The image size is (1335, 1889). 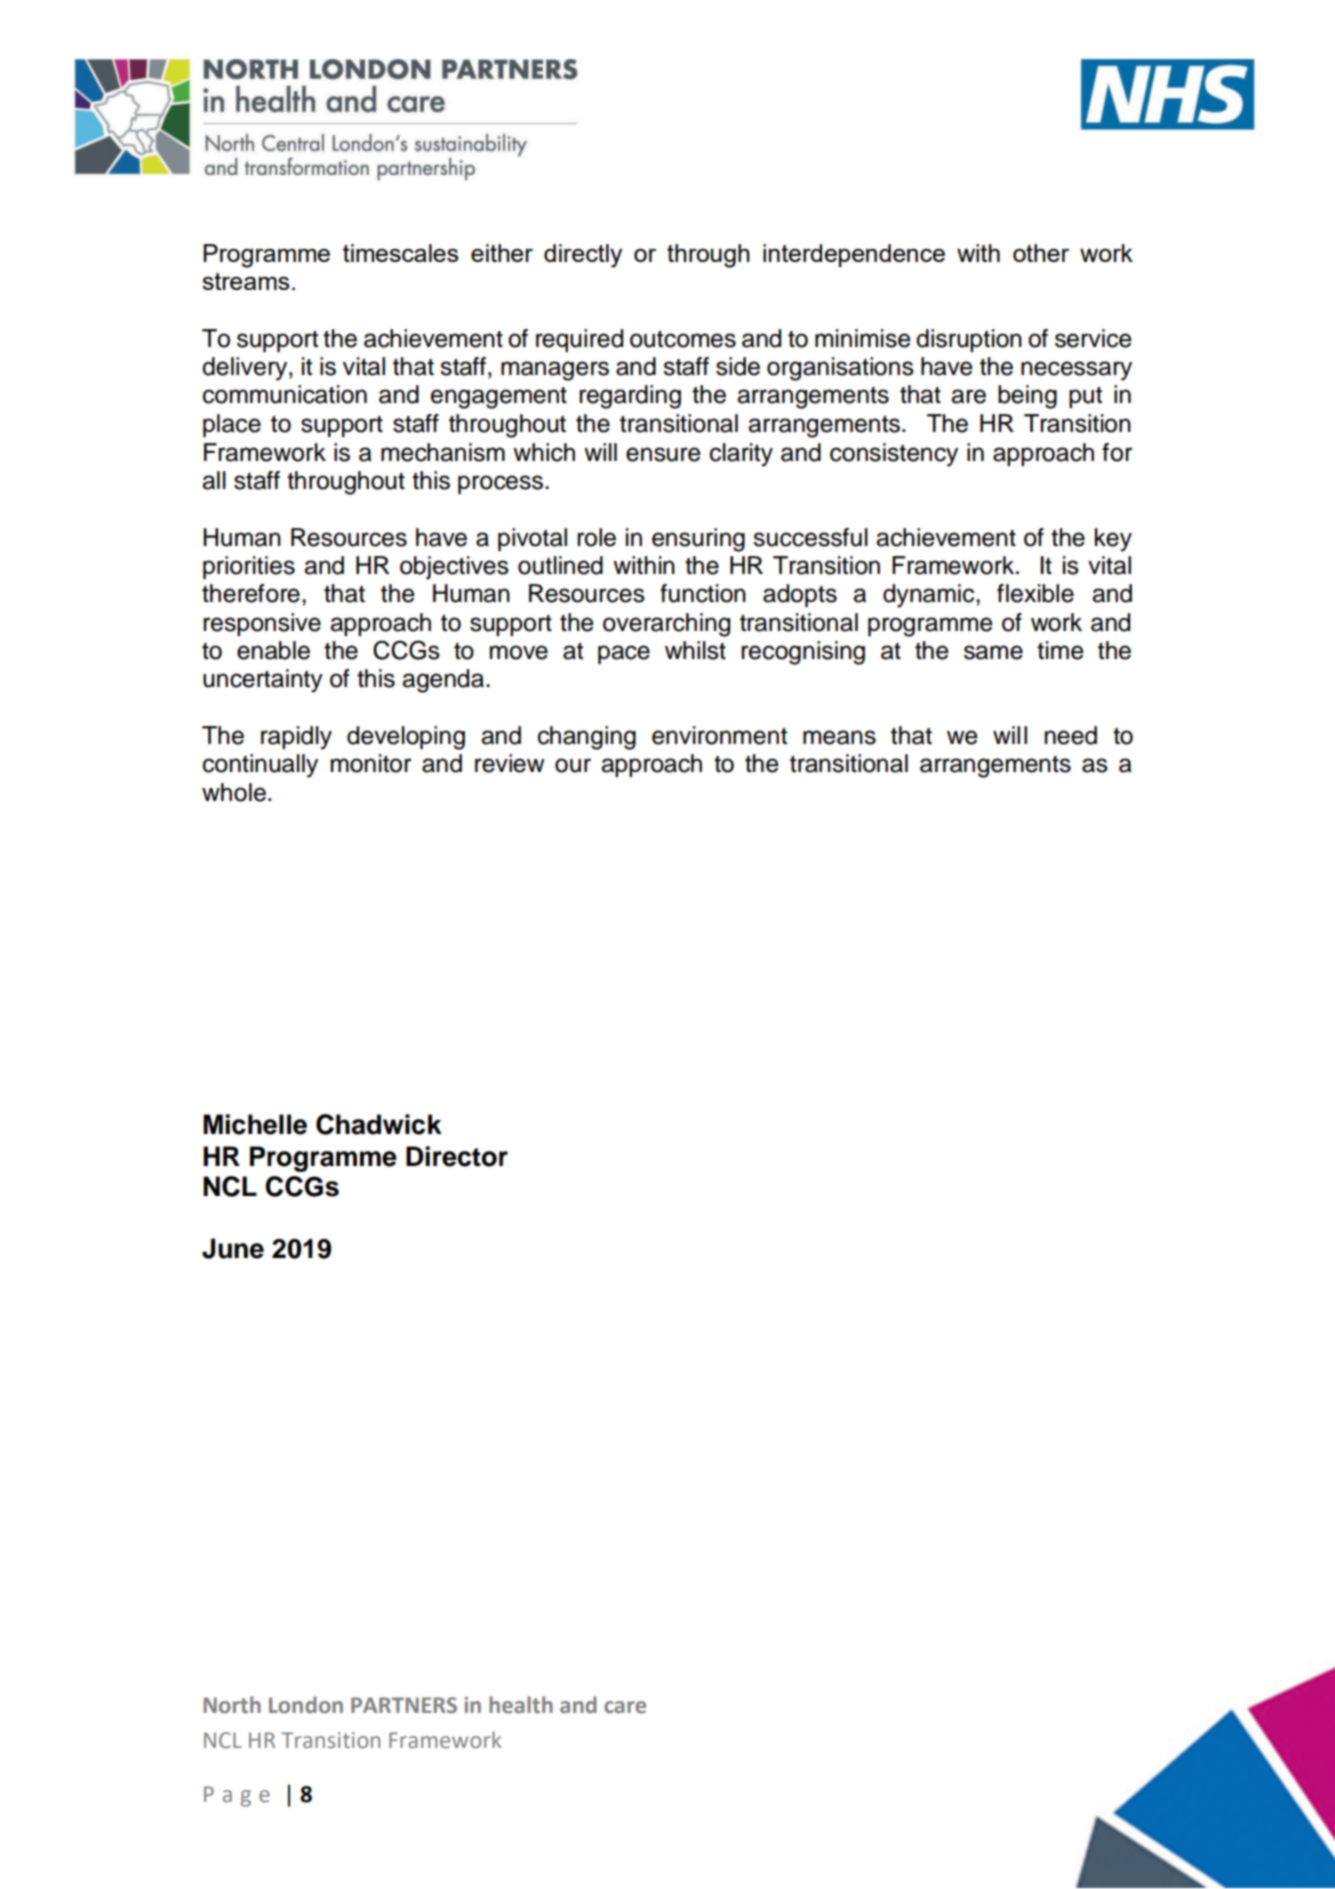 What do you see at coordinates (457, 1156) in the screenshot?
I see `Director` at bounding box center [457, 1156].
